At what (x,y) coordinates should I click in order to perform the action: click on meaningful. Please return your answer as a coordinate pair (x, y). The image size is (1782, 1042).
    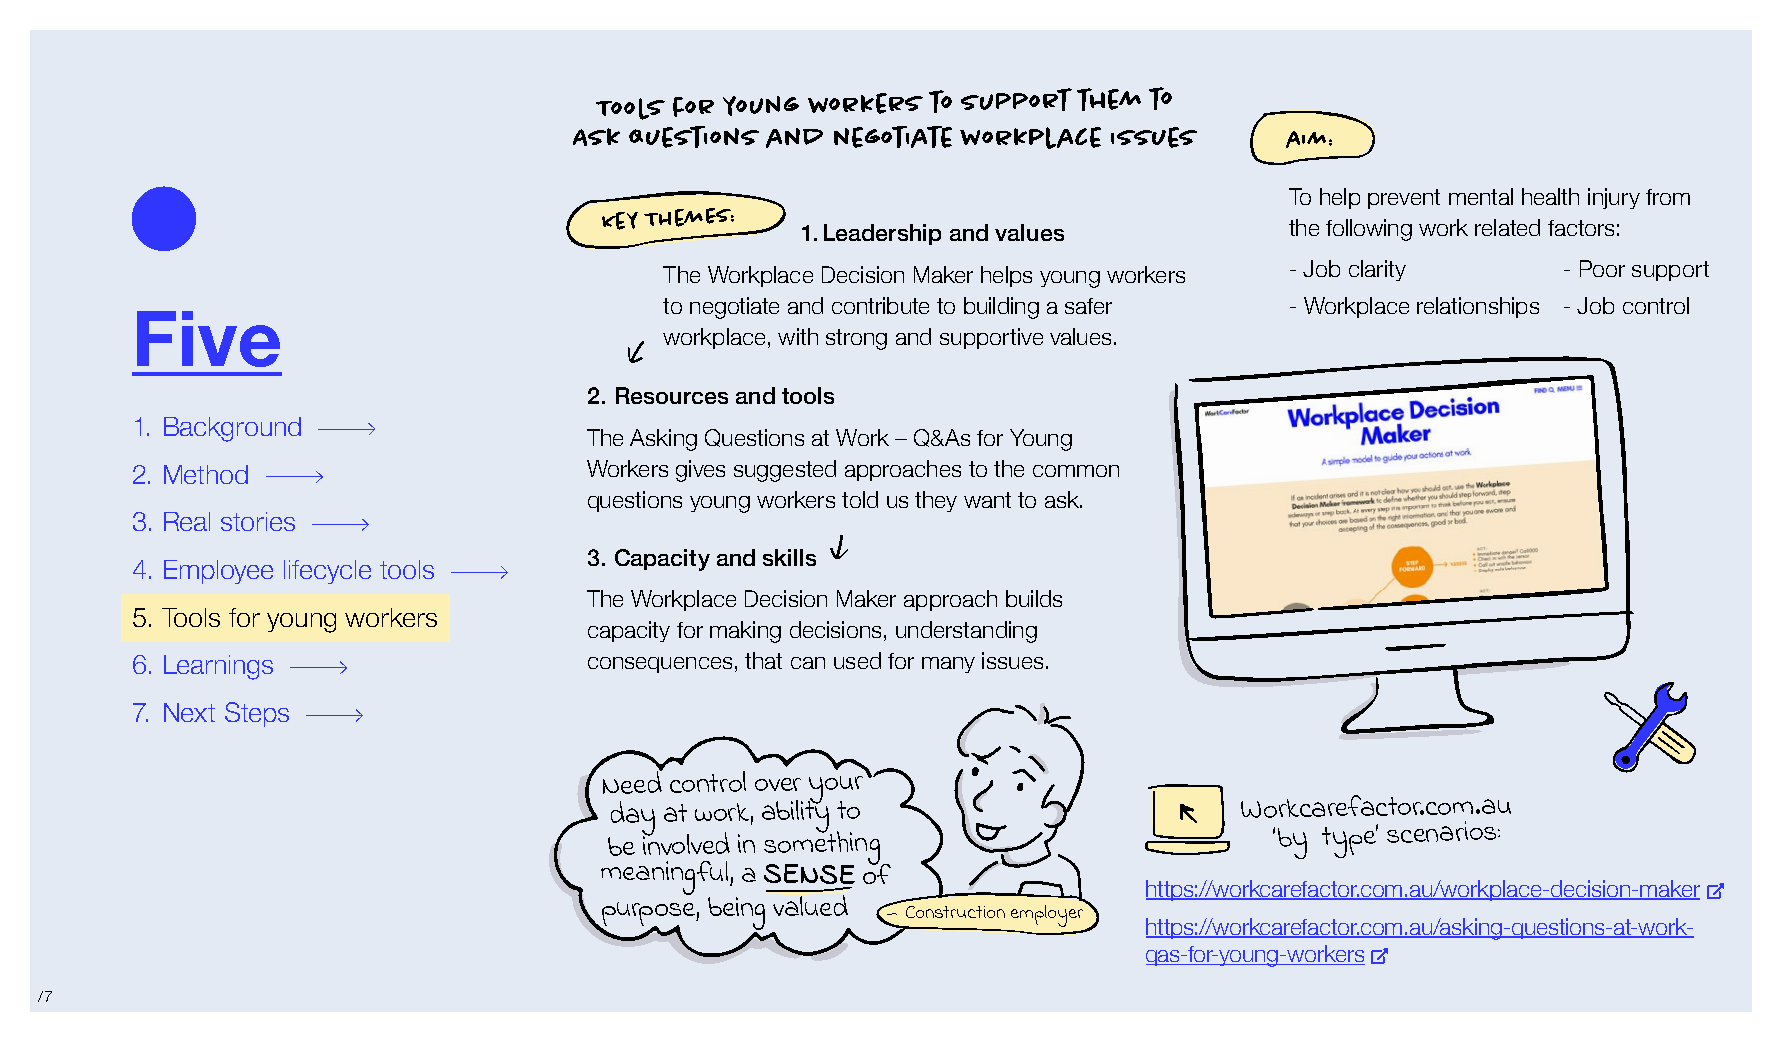
    Looking at the image, I should click on (666, 878).
